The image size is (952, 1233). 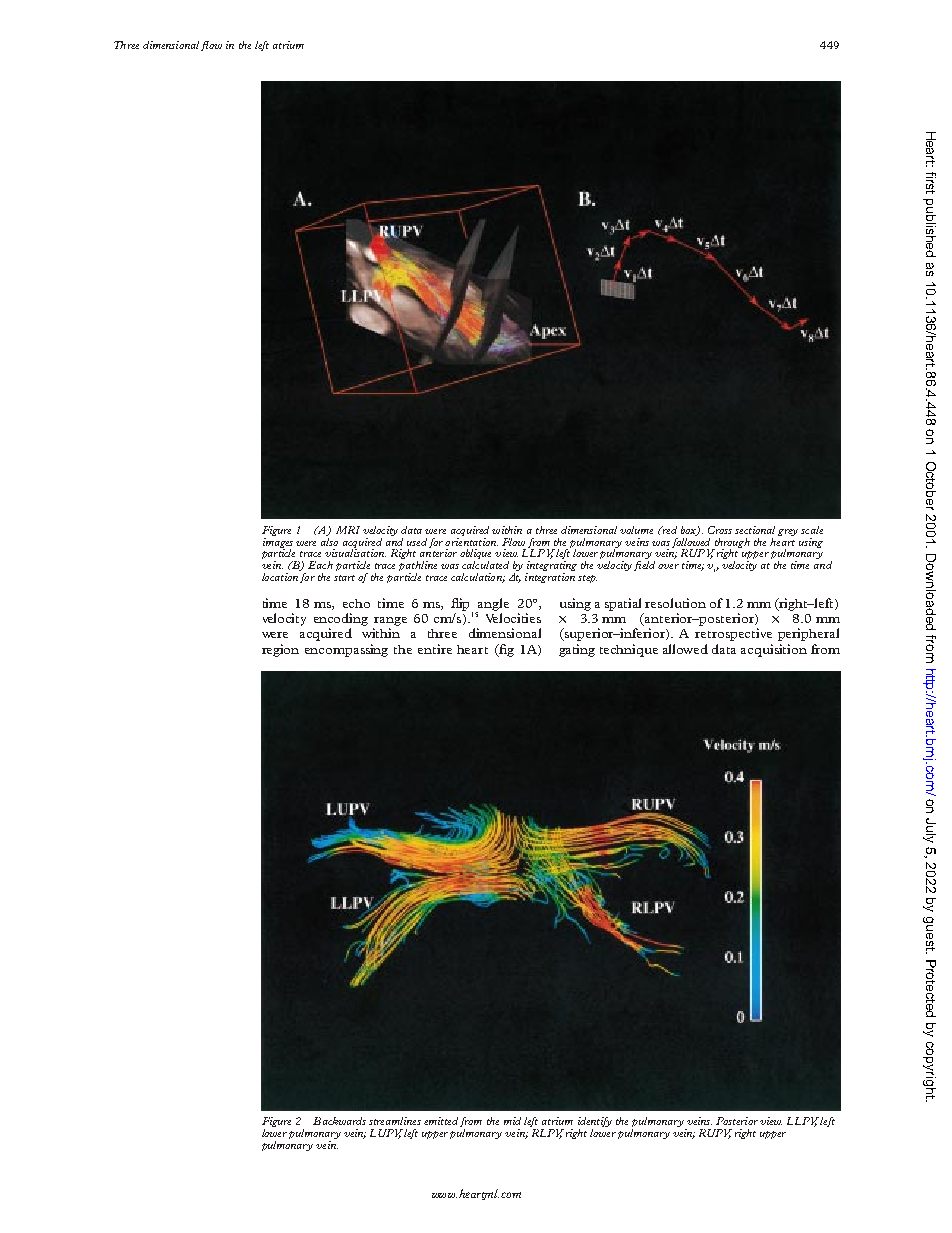 What do you see at coordinates (774, 650) in the screenshot?
I see `acquisition` at bounding box center [774, 650].
